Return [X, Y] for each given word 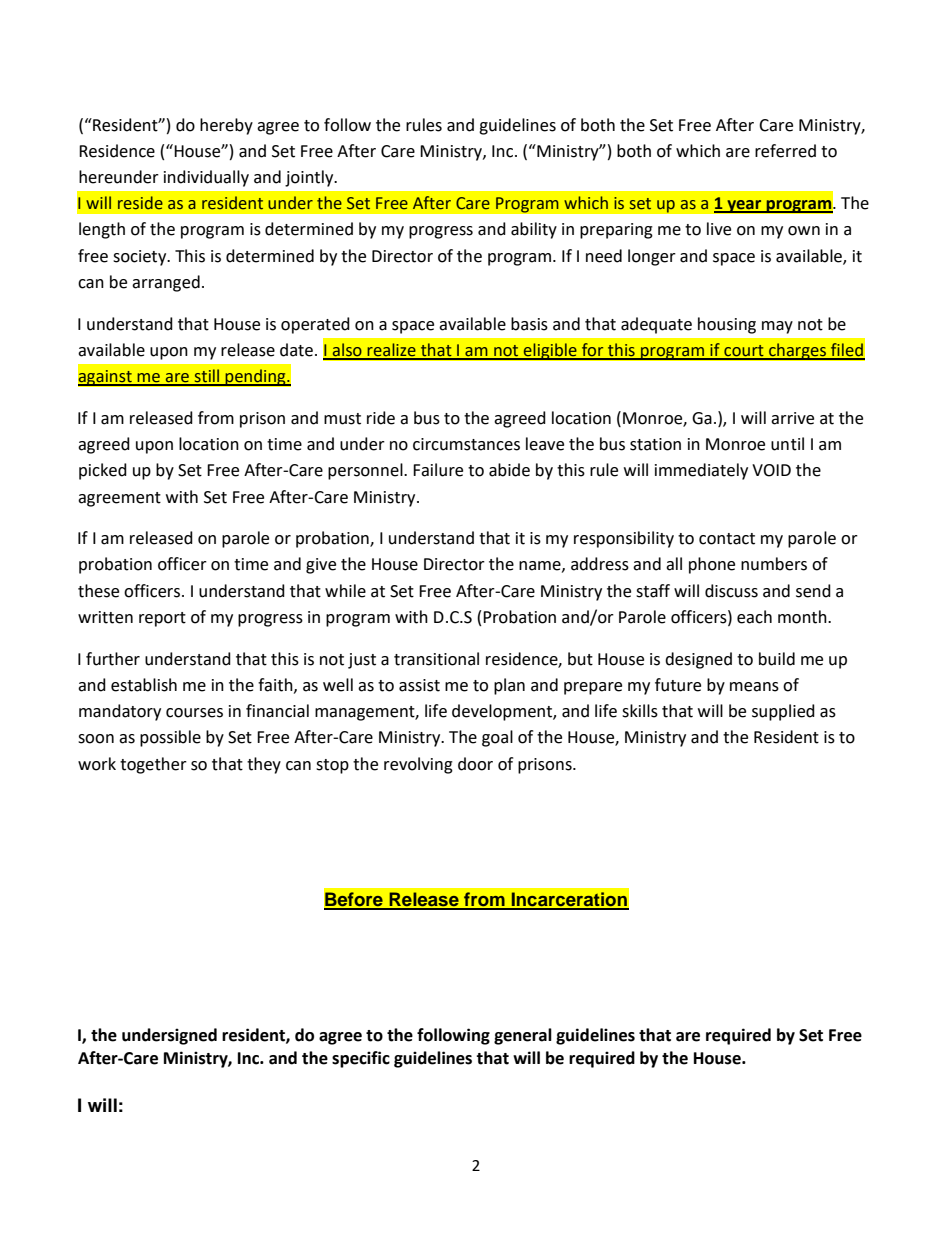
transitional [436, 659]
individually [206, 178]
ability [534, 230]
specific [361, 1059]
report [162, 619]
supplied [783, 712]
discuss [731, 591]
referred [785, 151]
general [523, 1036]
